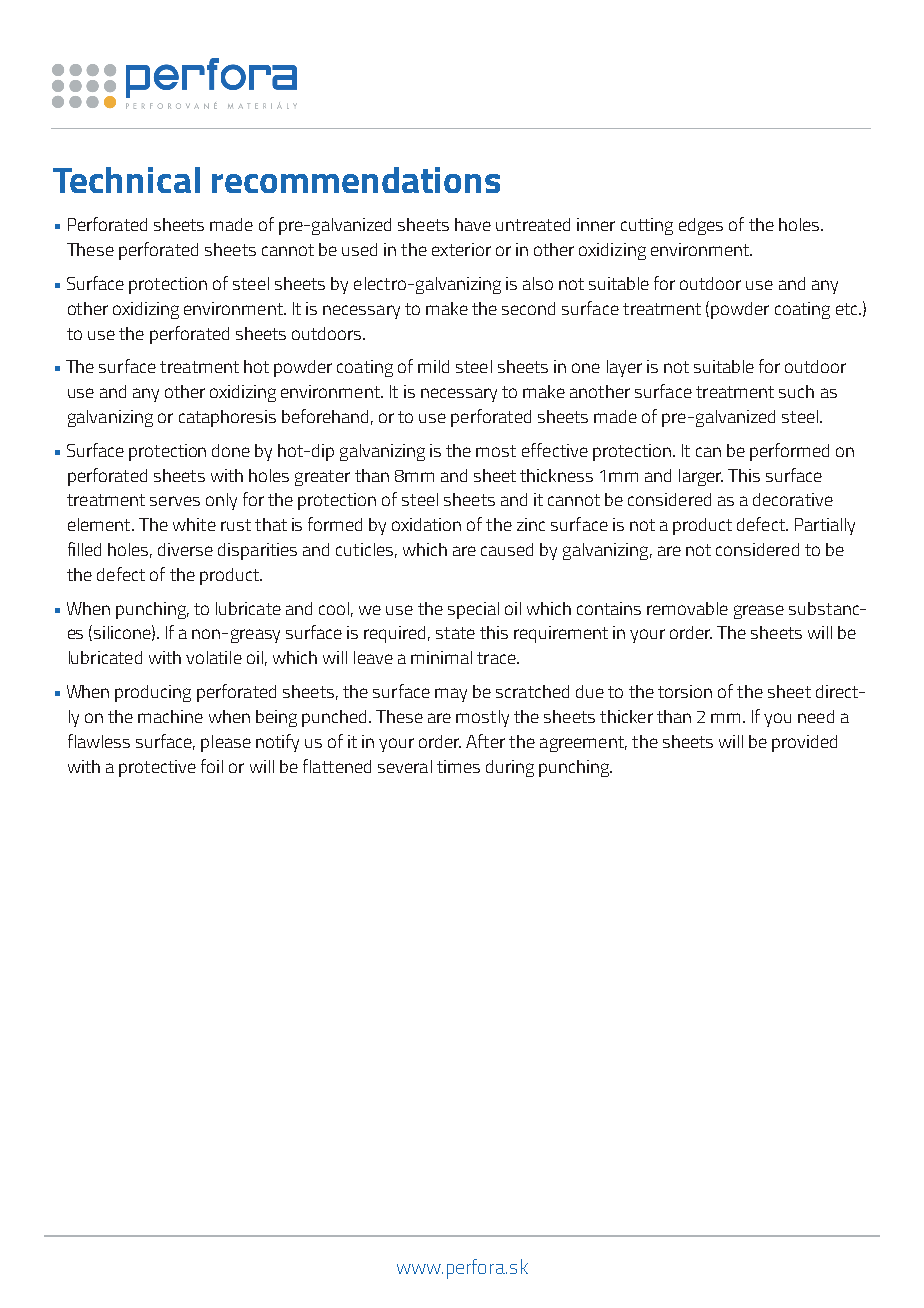 This image has width=924, height=1308. What do you see at coordinates (473, 224) in the image?
I see `have` at bounding box center [473, 224].
